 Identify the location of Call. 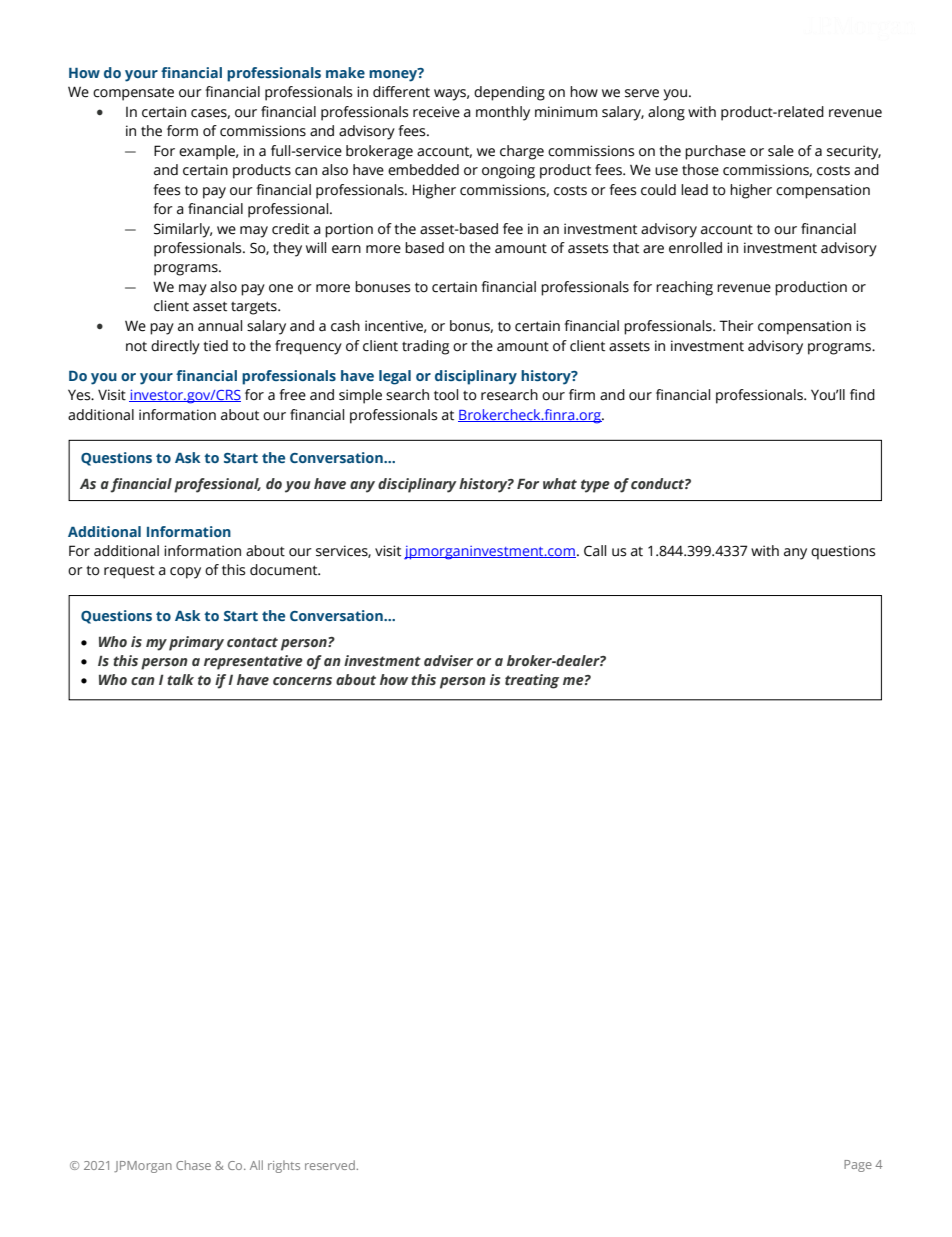
(595, 551).
